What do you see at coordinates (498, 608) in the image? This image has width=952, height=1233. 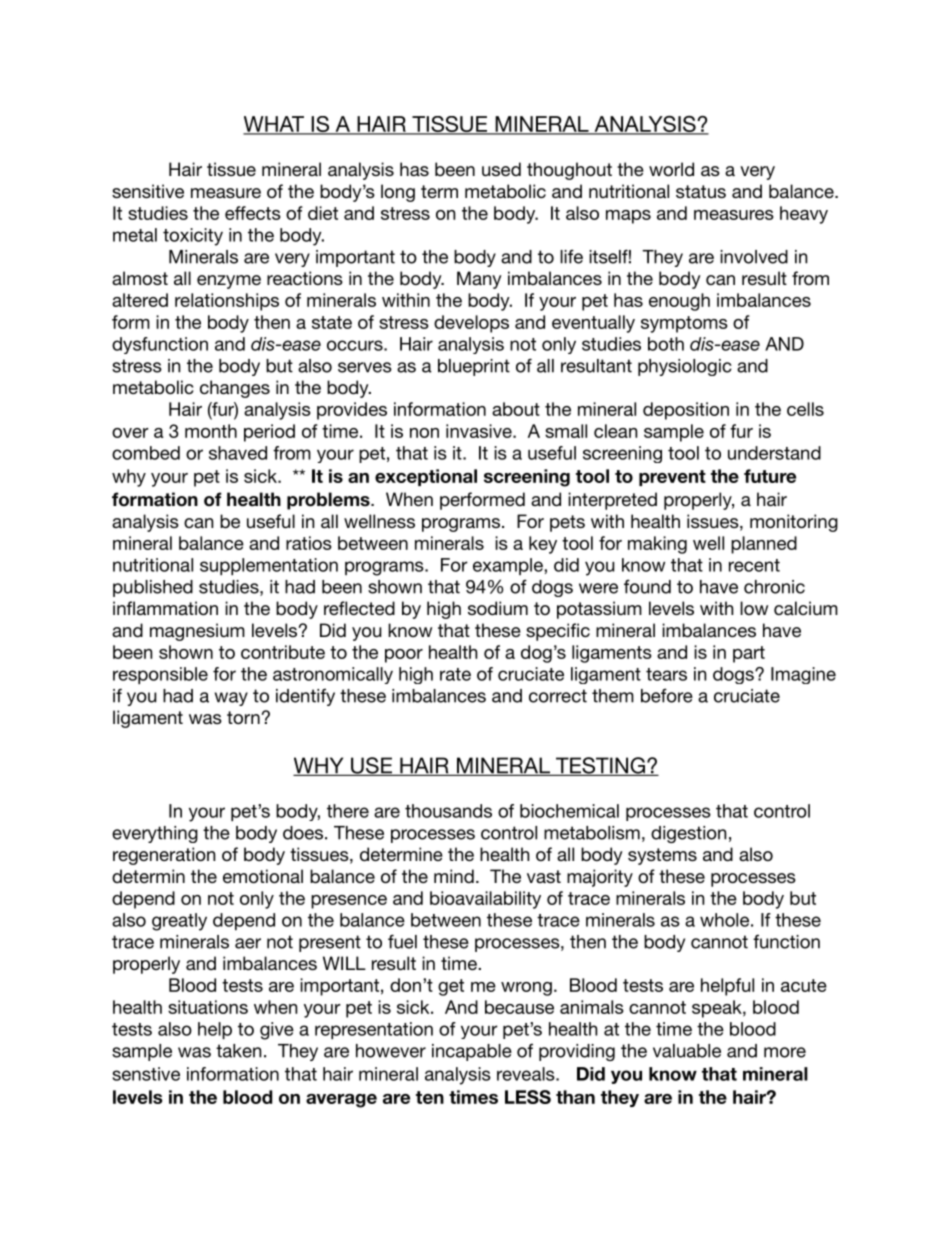 I see `sodium` at bounding box center [498, 608].
